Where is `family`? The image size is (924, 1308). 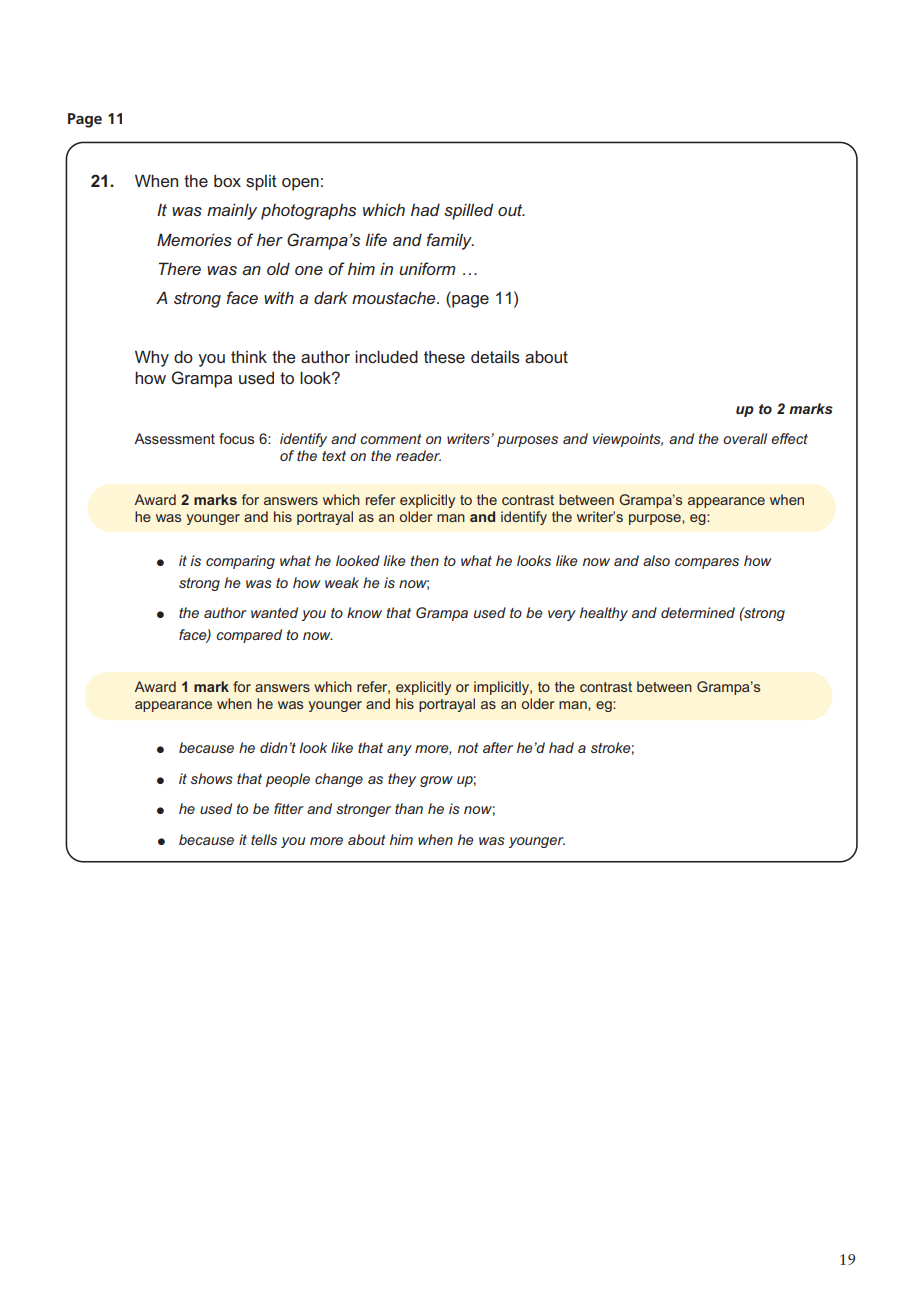 family is located at coordinates (450, 241).
